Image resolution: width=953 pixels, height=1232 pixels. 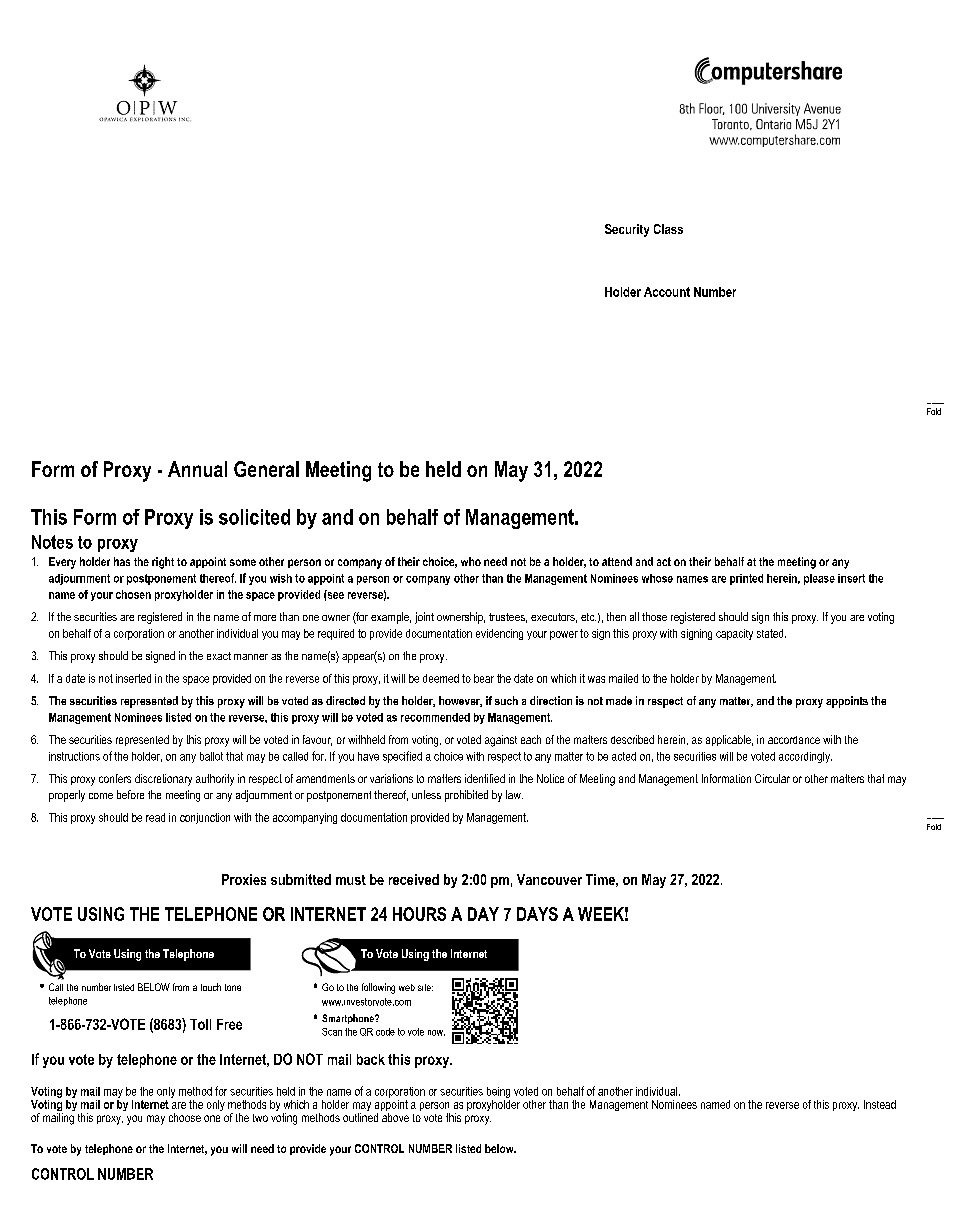 I want to click on Instead, so click(x=880, y=1104).
